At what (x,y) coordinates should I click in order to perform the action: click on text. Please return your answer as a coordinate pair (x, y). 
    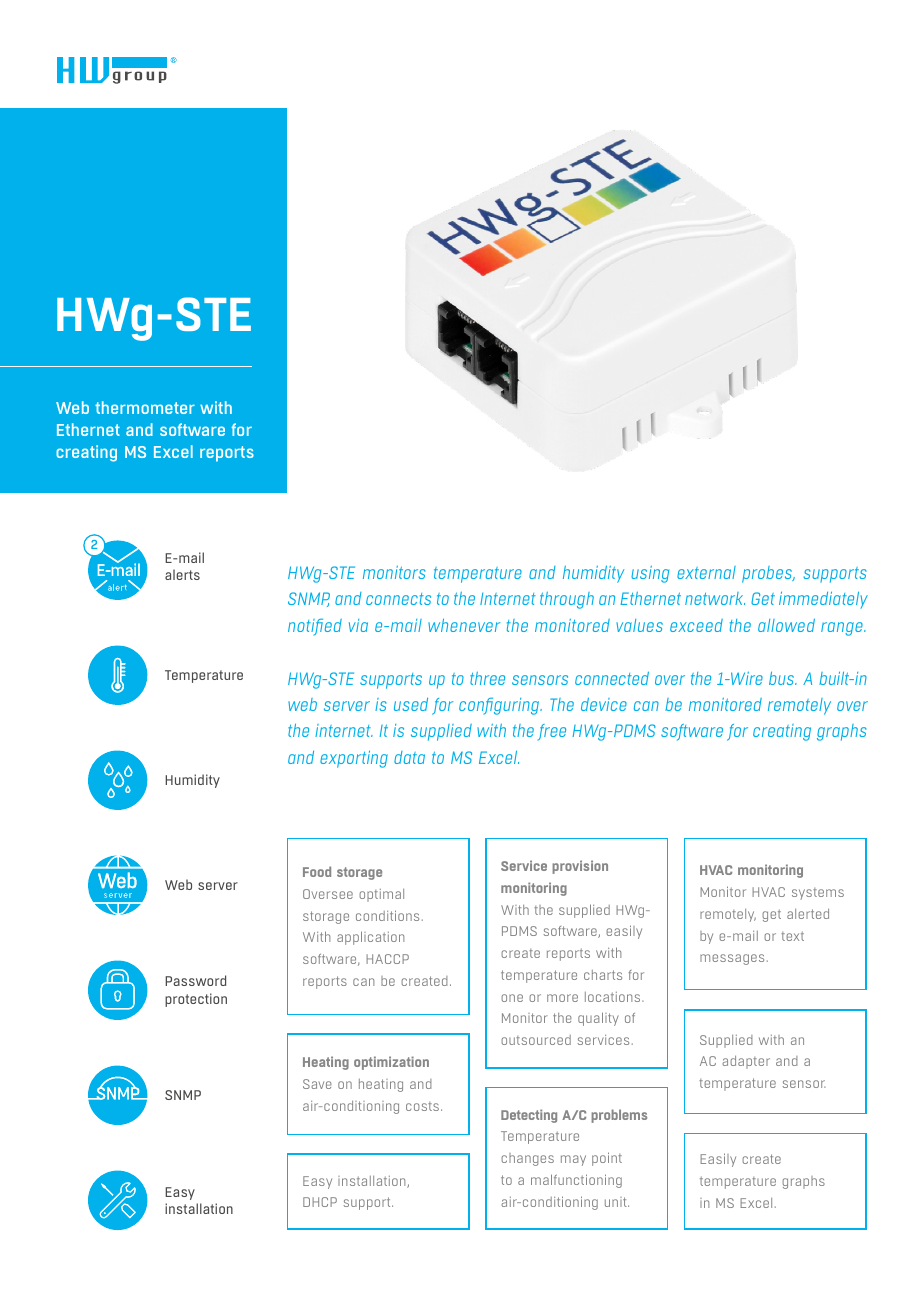
    Looking at the image, I should click on (792, 936).
